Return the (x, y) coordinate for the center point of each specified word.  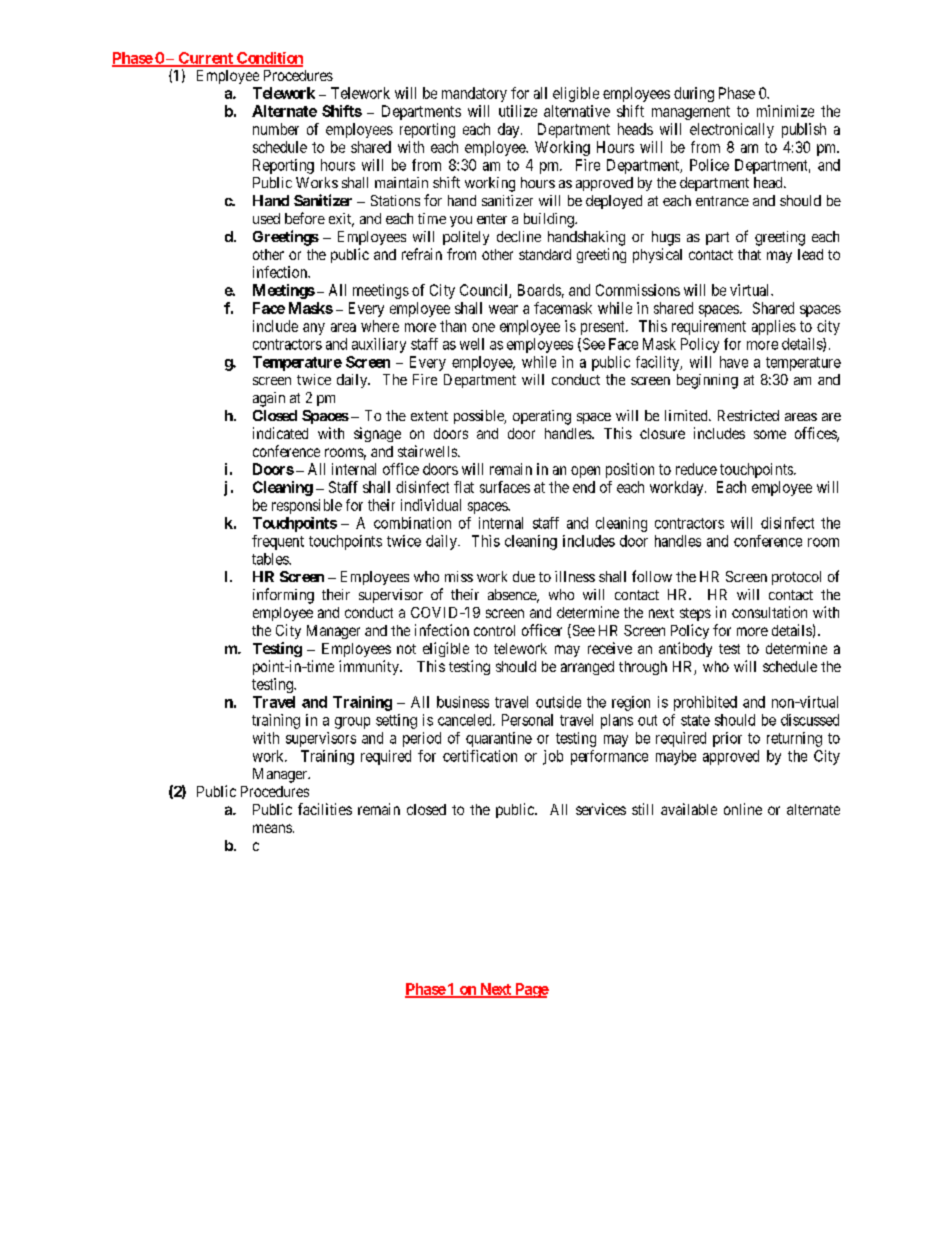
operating (542, 417)
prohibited (705, 703)
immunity (370, 667)
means (272, 828)
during (694, 94)
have (734, 362)
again (269, 399)
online (743, 809)
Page (531, 990)
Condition (269, 59)
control (494, 630)
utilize (518, 111)
